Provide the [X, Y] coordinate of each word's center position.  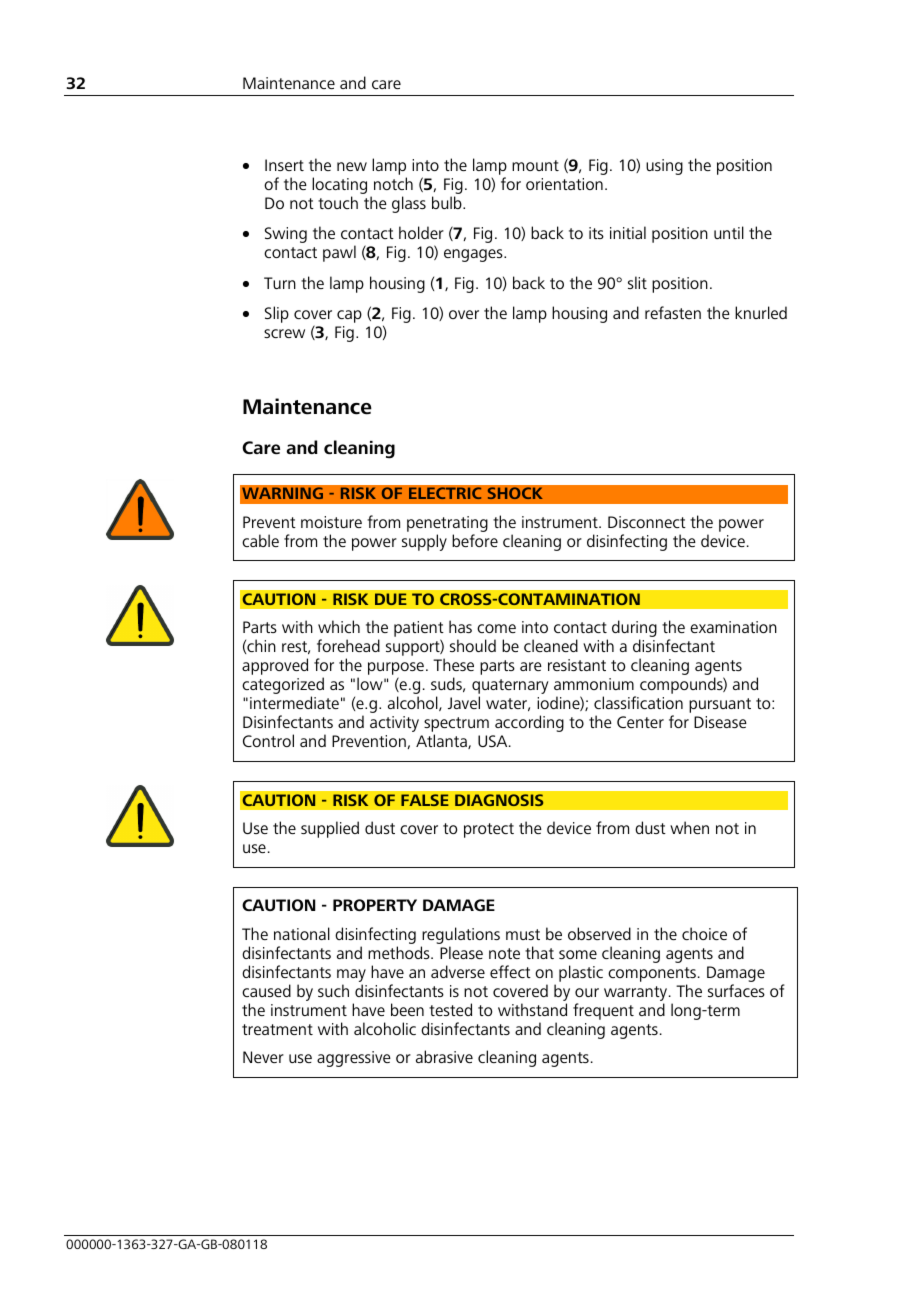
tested [450, 1009]
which [339, 626]
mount [535, 165]
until [729, 232]
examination [733, 627]
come [496, 628]
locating [339, 187]
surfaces [736, 990]
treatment [277, 1029]
